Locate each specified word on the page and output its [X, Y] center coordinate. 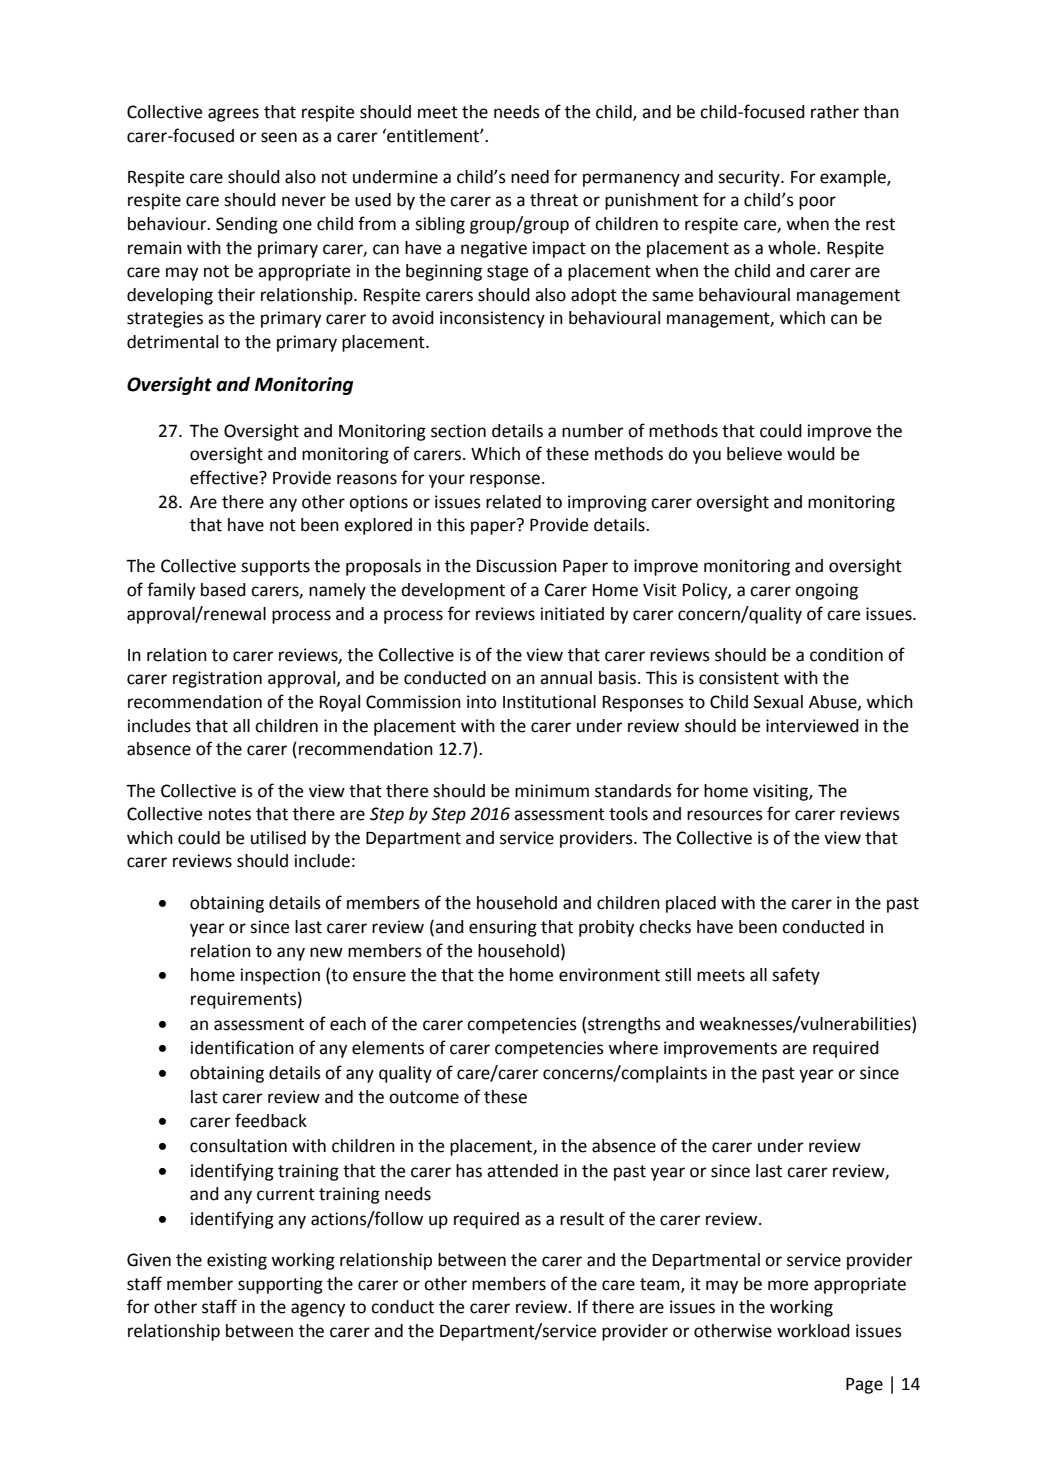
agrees [233, 115]
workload [813, 1331]
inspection [280, 976]
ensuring [503, 928]
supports [275, 568]
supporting [280, 1285]
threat [554, 200]
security [750, 178]
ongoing [826, 591]
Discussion [517, 566]
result [582, 1219]
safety [796, 976]
